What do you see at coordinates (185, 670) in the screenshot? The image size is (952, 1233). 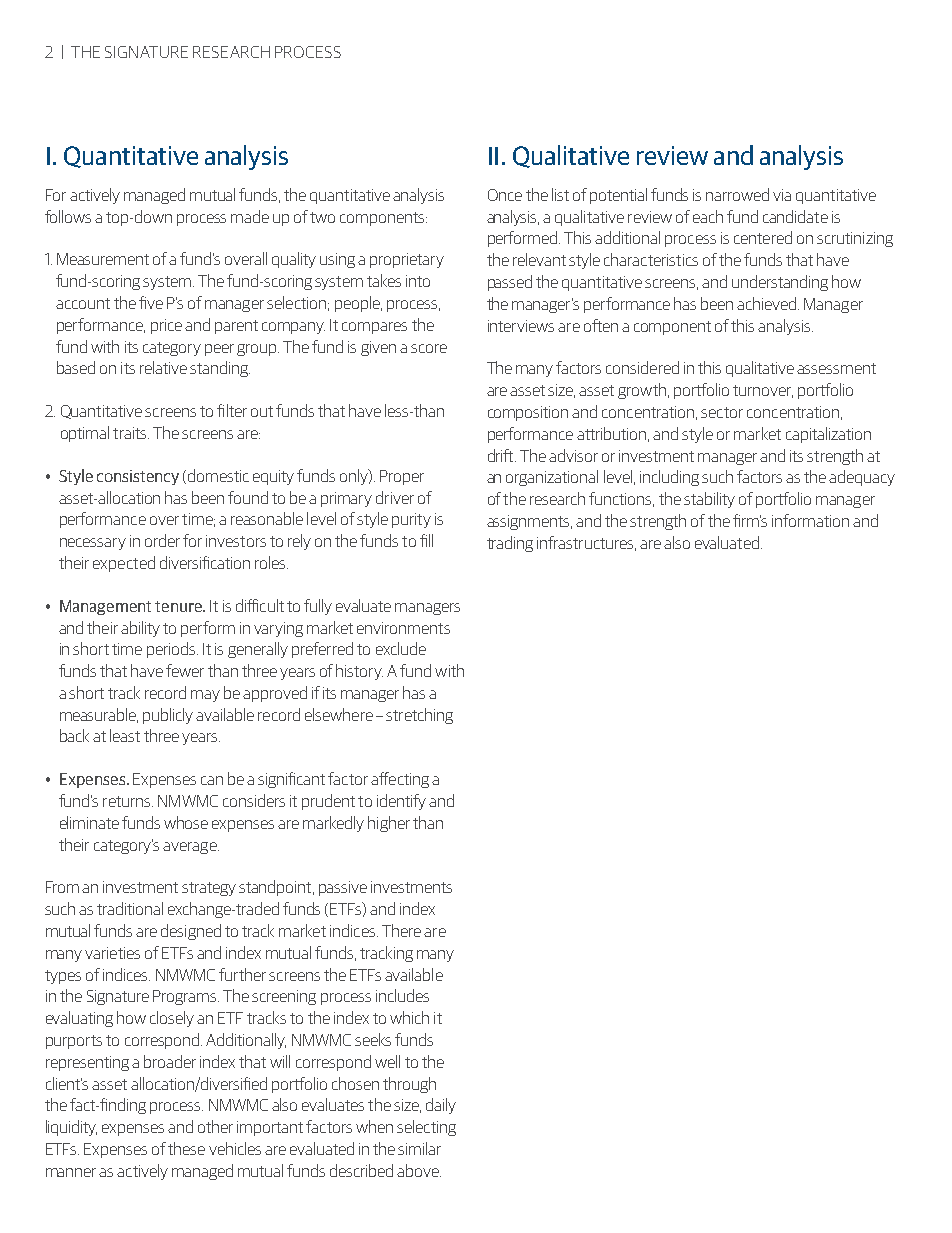 I see `fewer` at bounding box center [185, 670].
